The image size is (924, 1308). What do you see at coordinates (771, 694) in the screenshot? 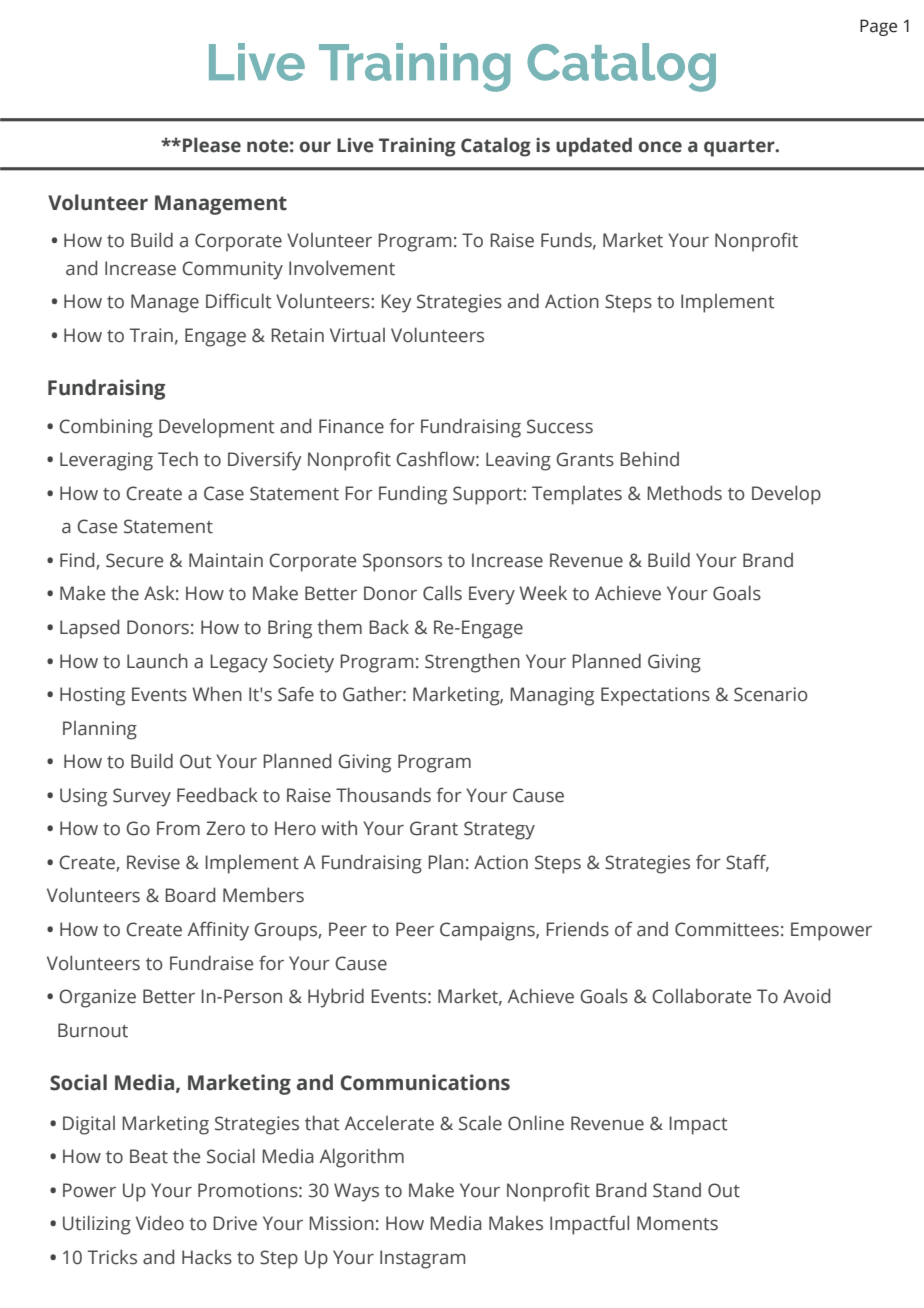
I see `Scenario` at bounding box center [771, 694].
